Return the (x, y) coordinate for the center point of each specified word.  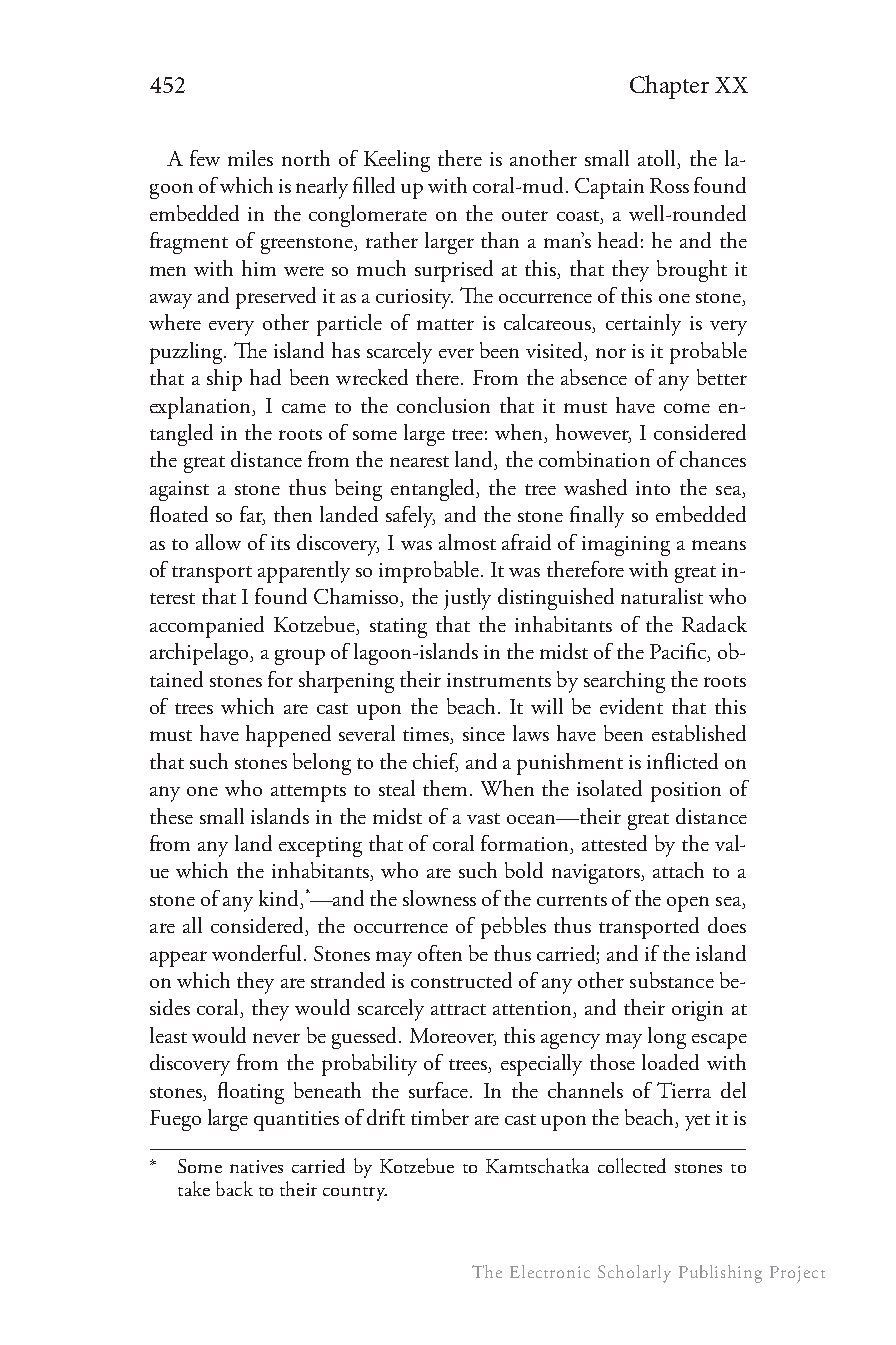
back (234, 1188)
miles (250, 158)
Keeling (397, 161)
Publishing (720, 1274)
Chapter (669, 87)
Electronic (550, 1271)
